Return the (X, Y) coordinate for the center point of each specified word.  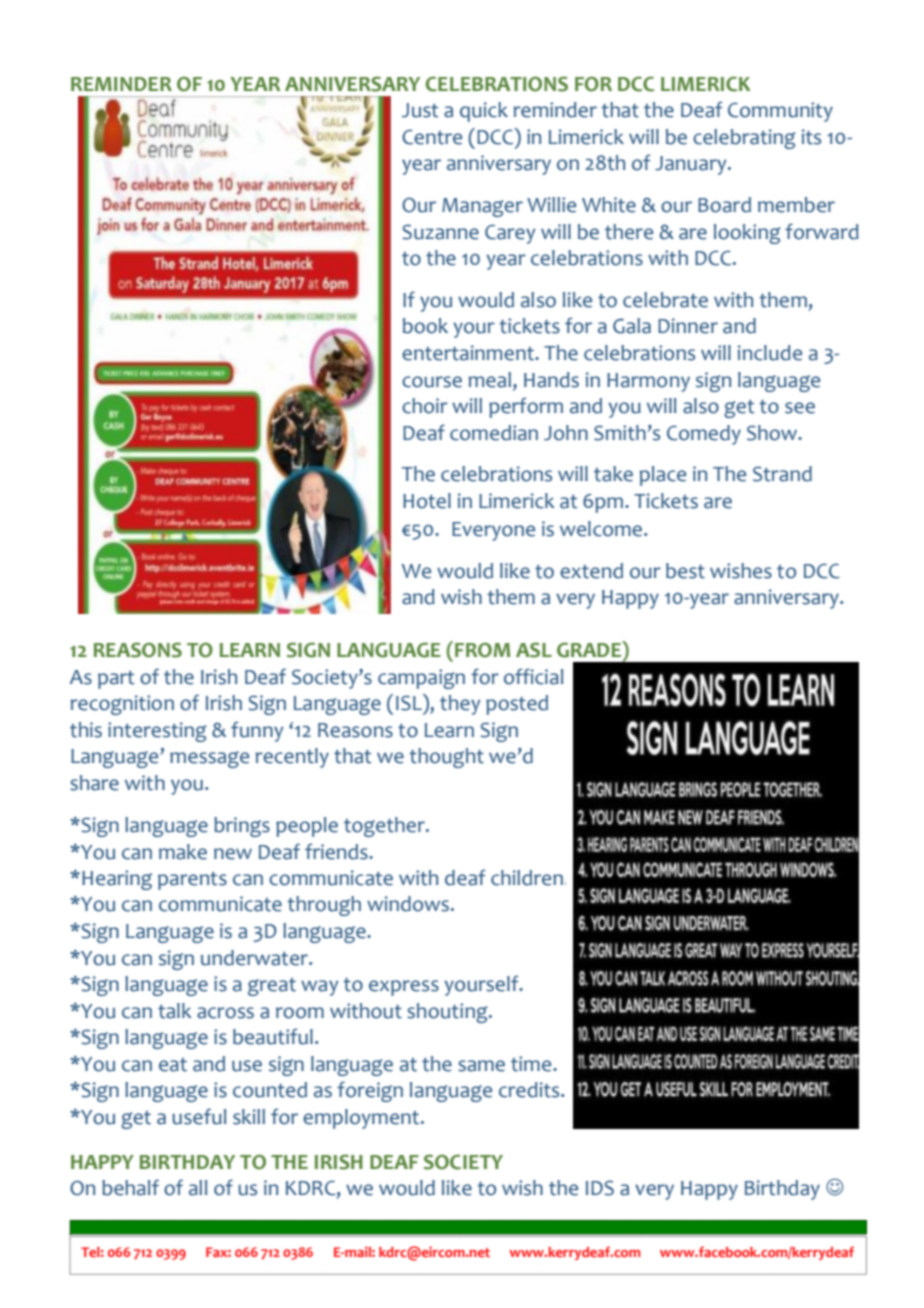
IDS (600, 1188)
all (198, 1188)
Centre (432, 137)
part (116, 680)
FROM (482, 650)
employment (362, 1119)
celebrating (744, 139)
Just (420, 110)
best (685, 571)
